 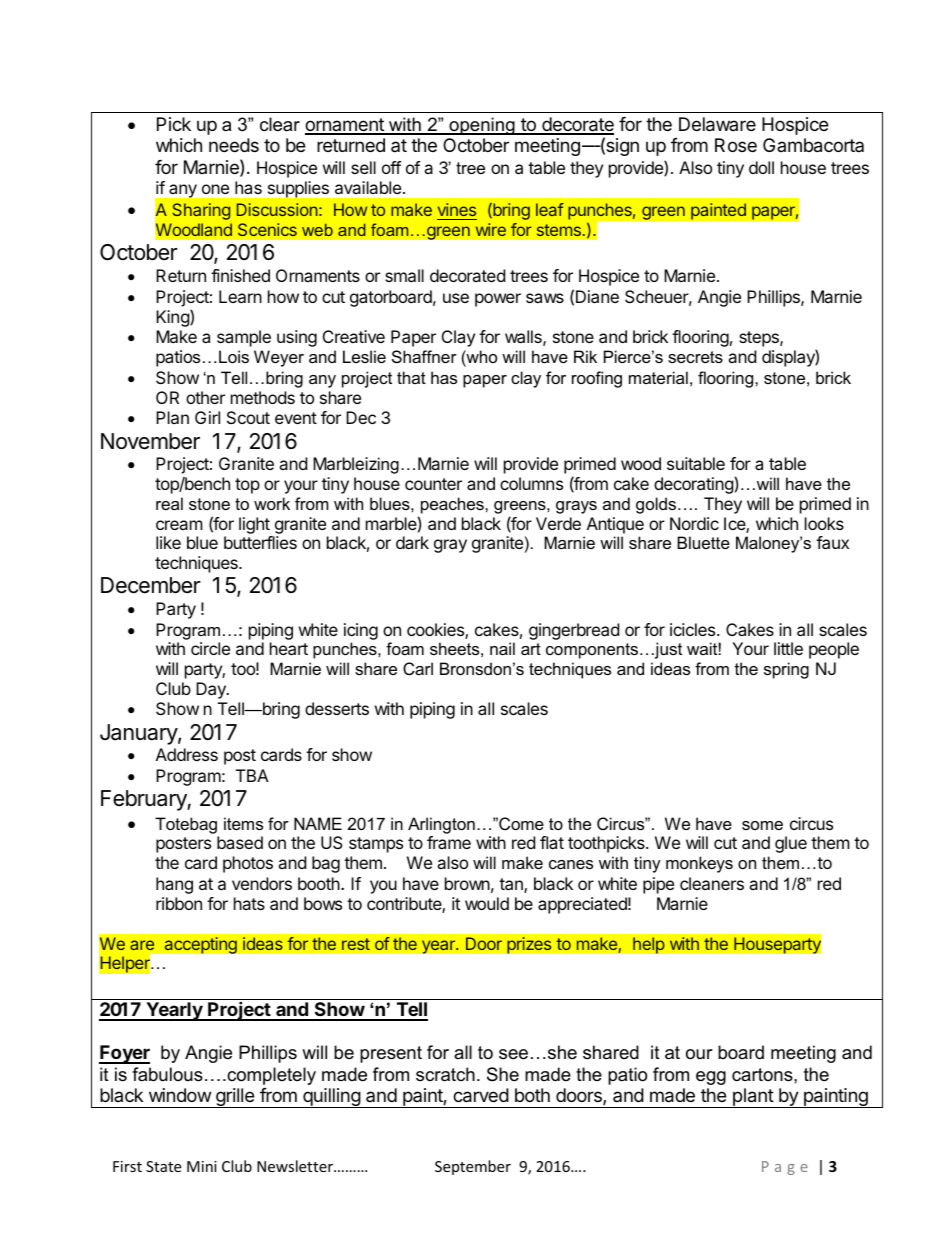 I want to click on Rose, so click(x=736, y=145).
